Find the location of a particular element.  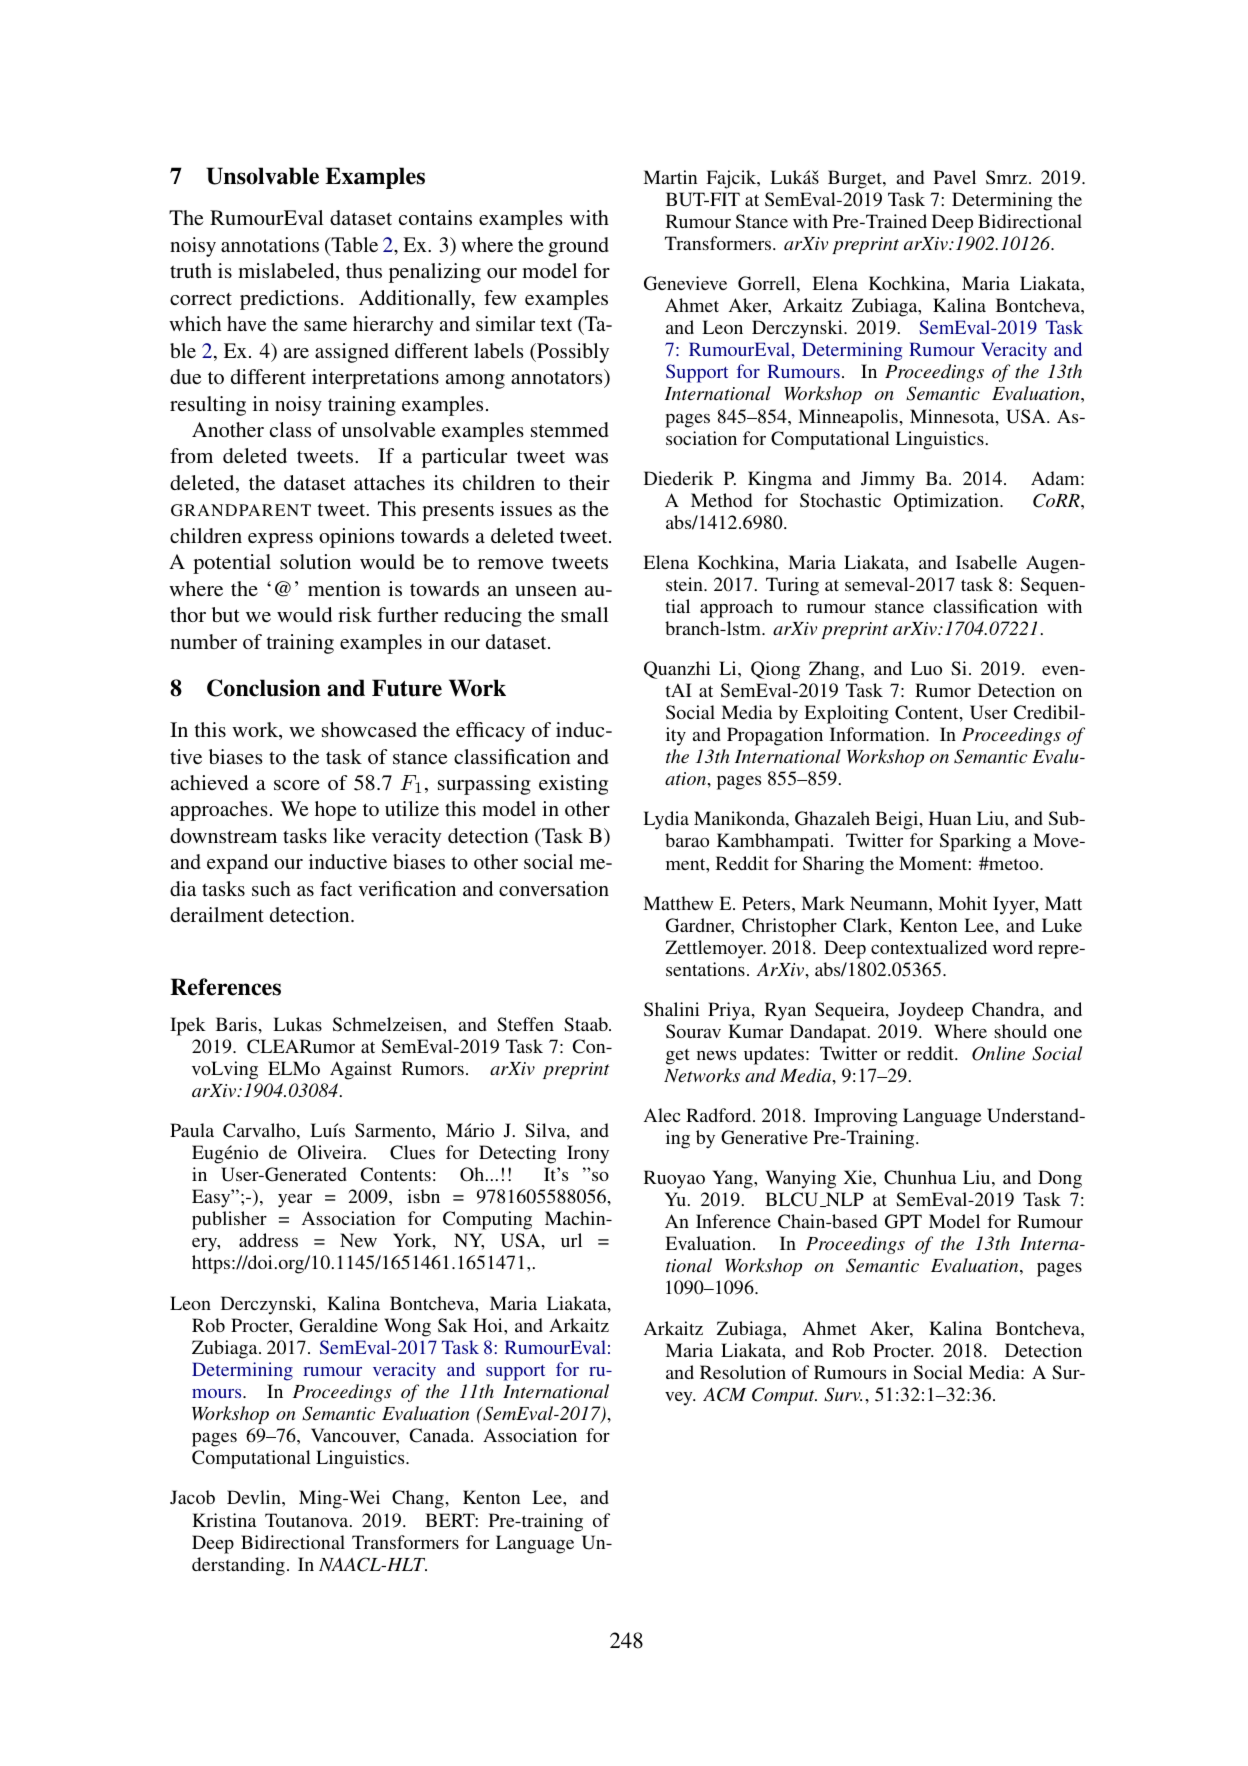

Sparking is located at coordinates (975, 842).
